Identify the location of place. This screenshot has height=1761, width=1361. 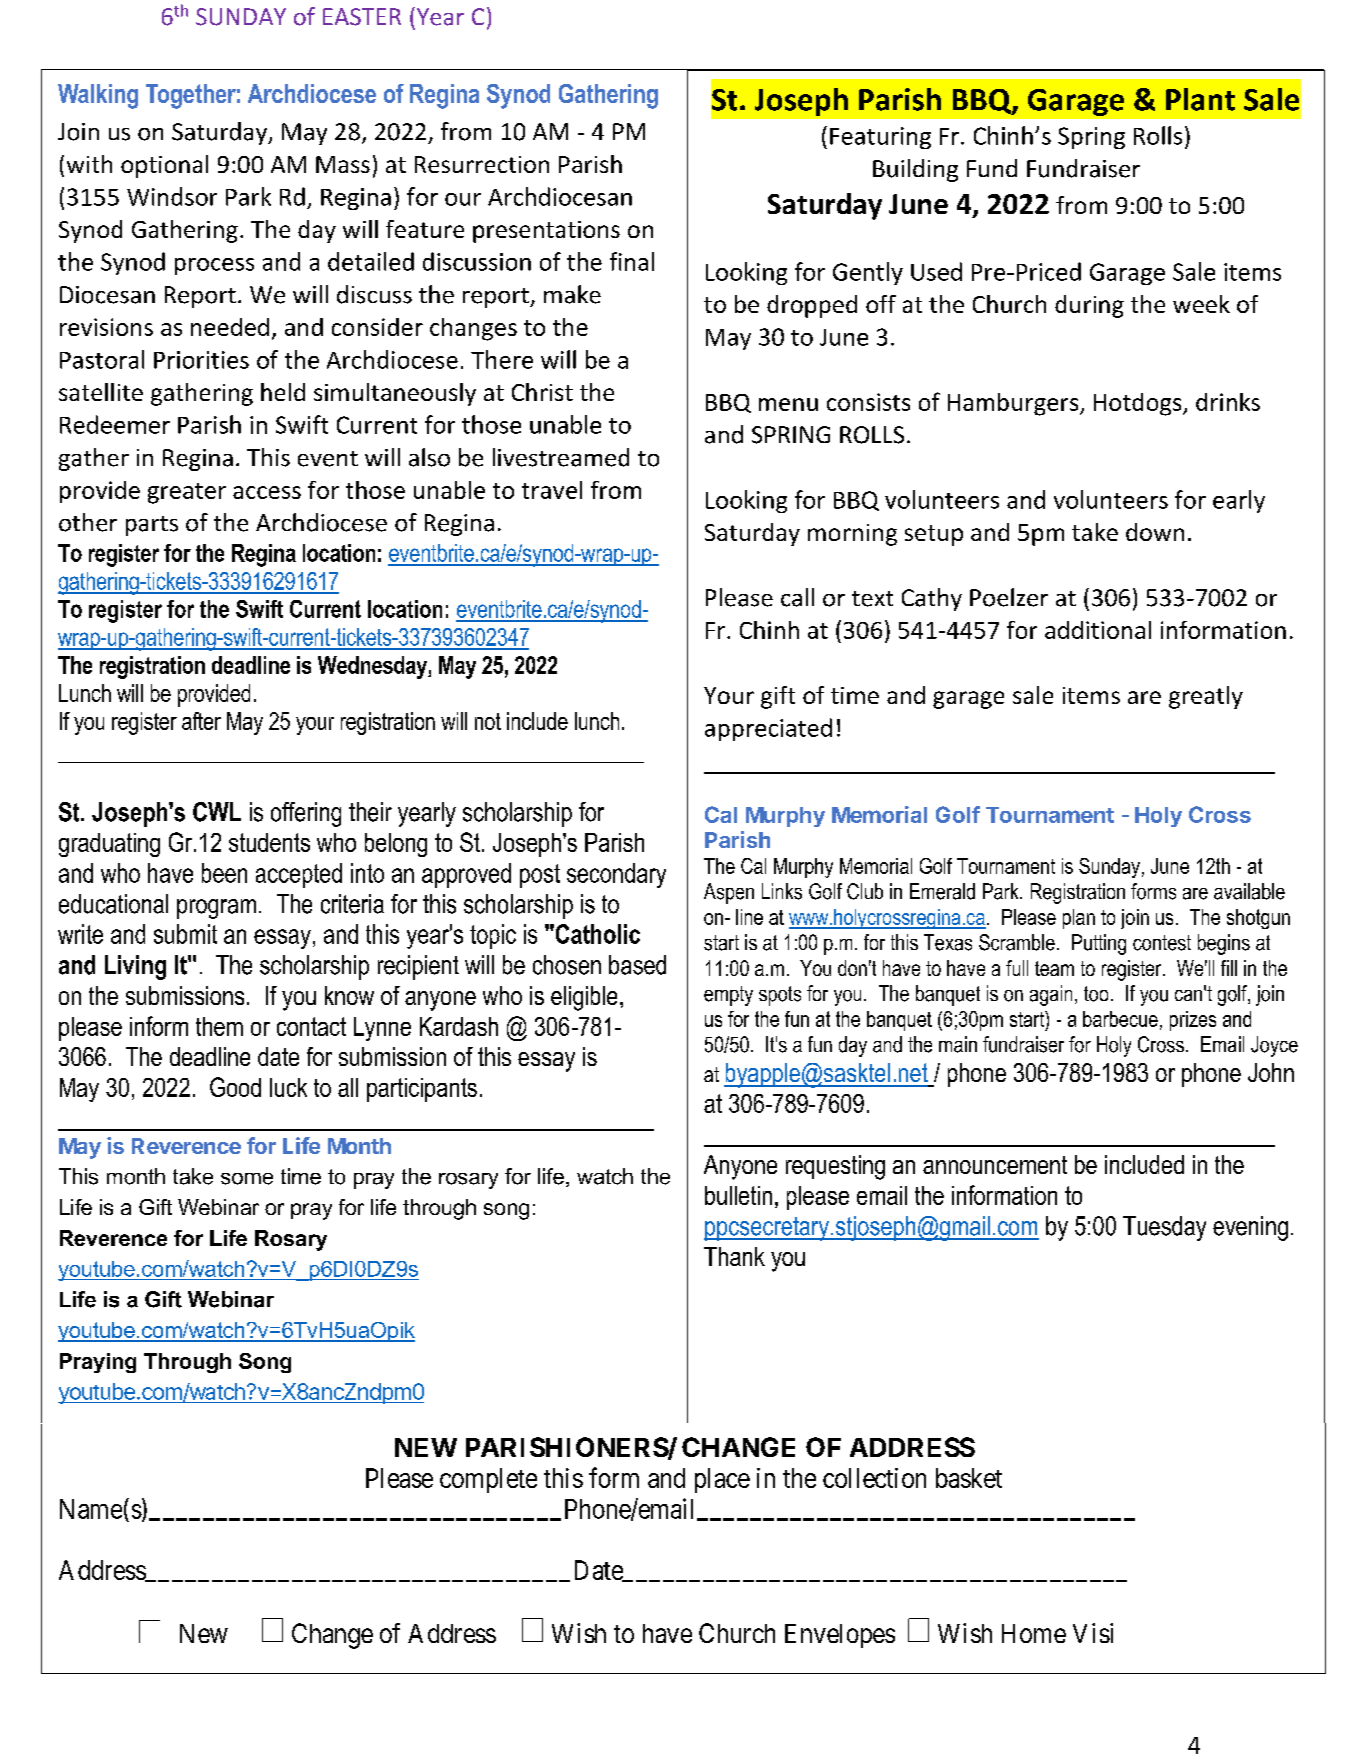
(722, 1480).
